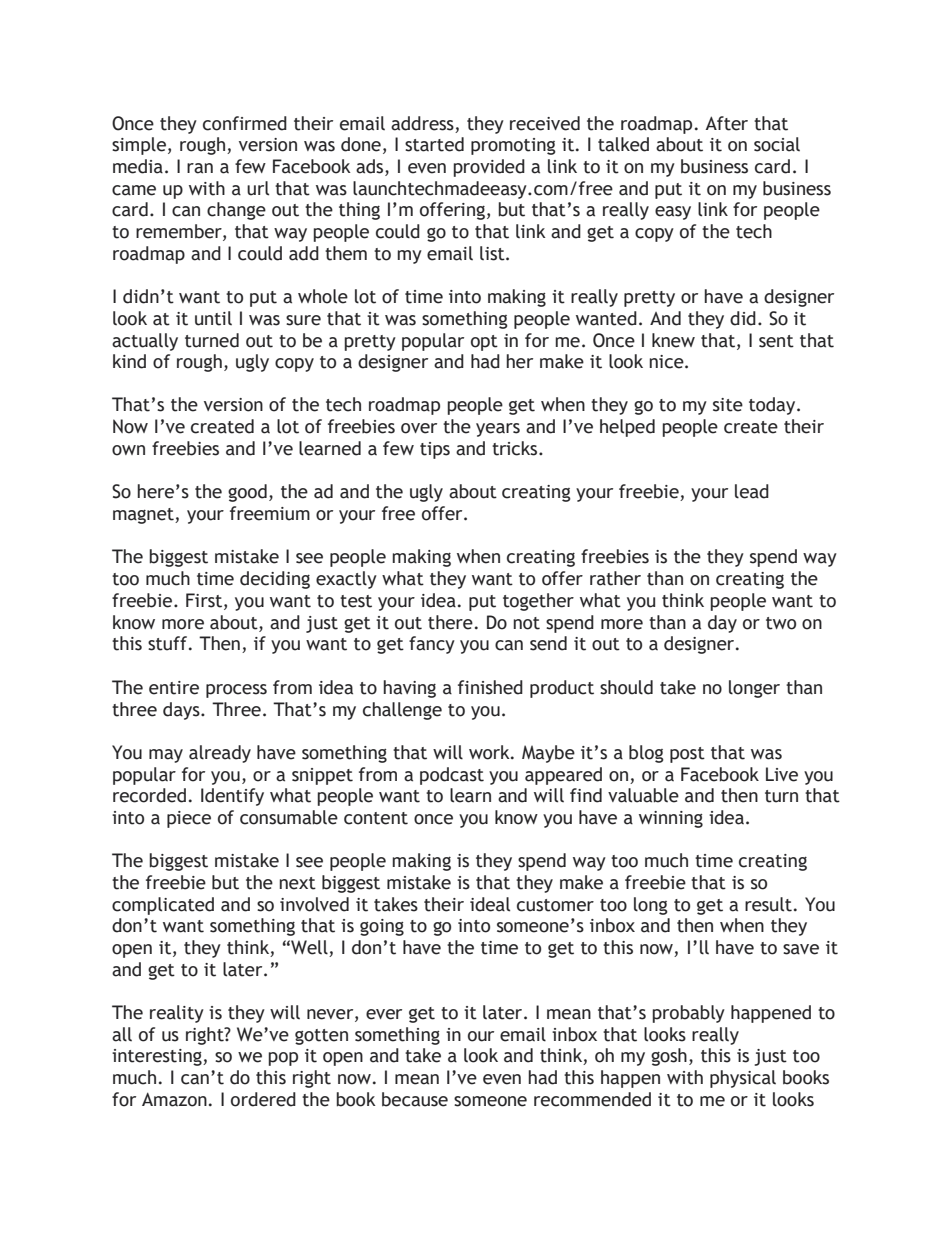  What do you see at coordinates (275, 580) in the image?
I see `deciding` at bounding box center [275, 580].
